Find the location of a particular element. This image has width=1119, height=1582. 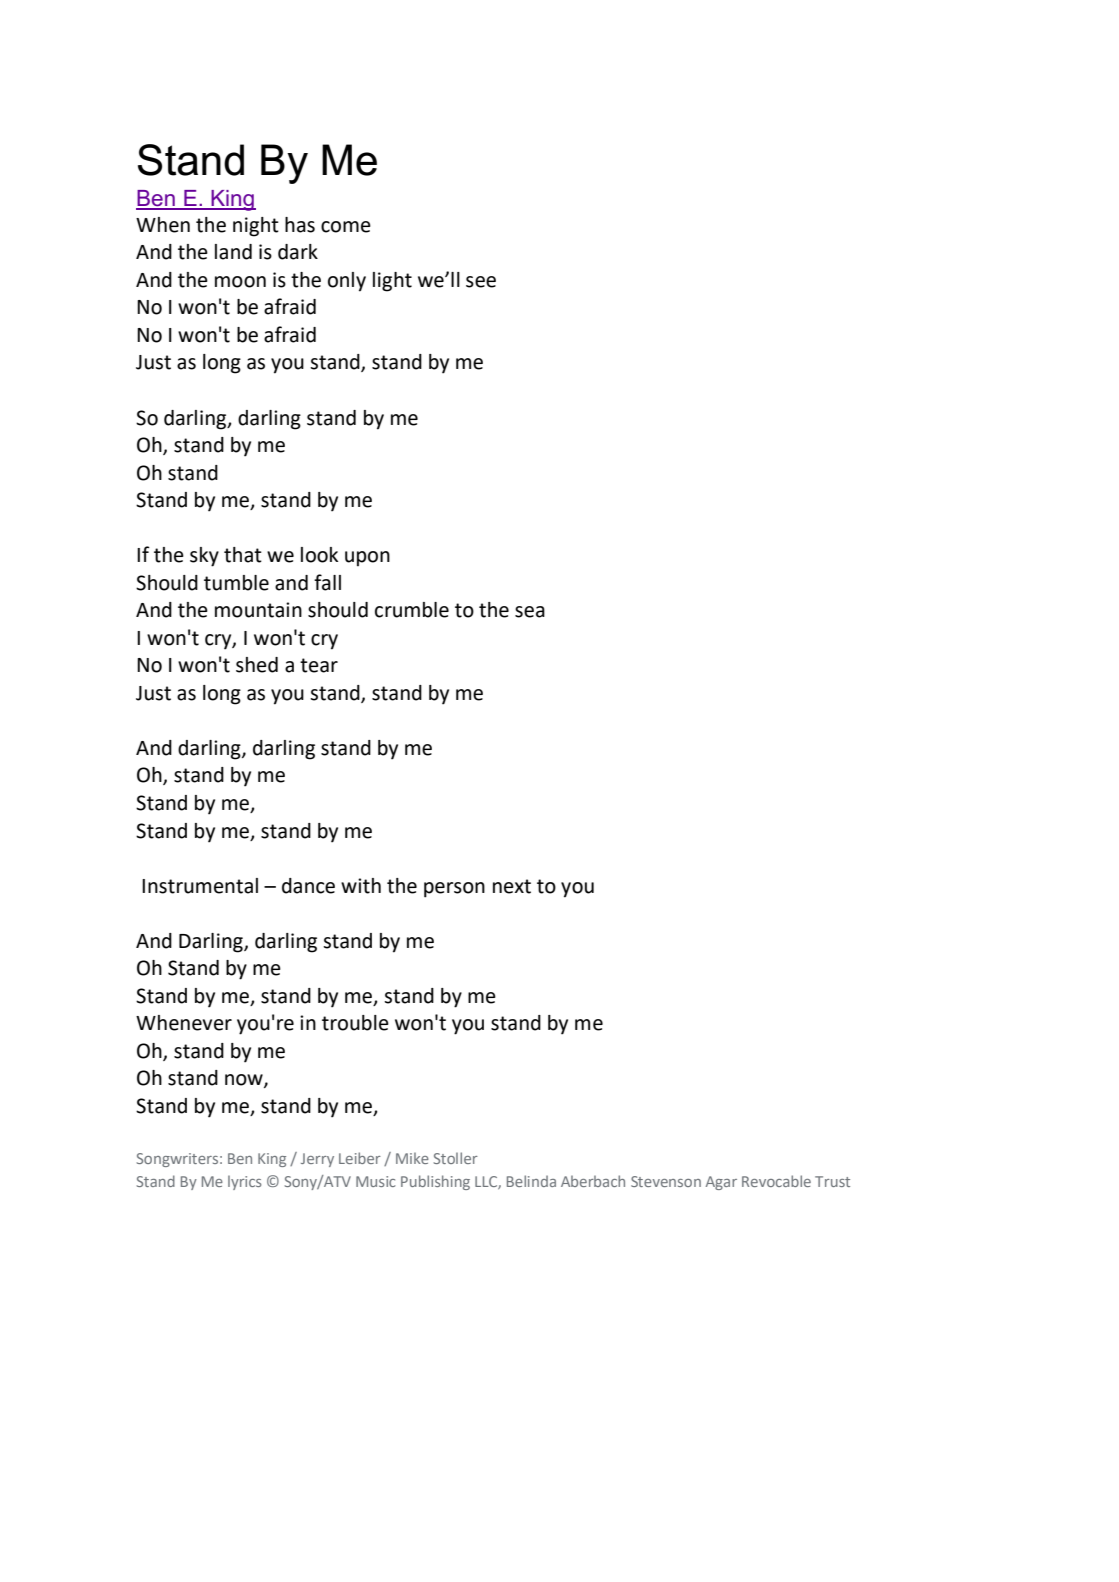

Belinda is located at coordinates (531, 1181).
